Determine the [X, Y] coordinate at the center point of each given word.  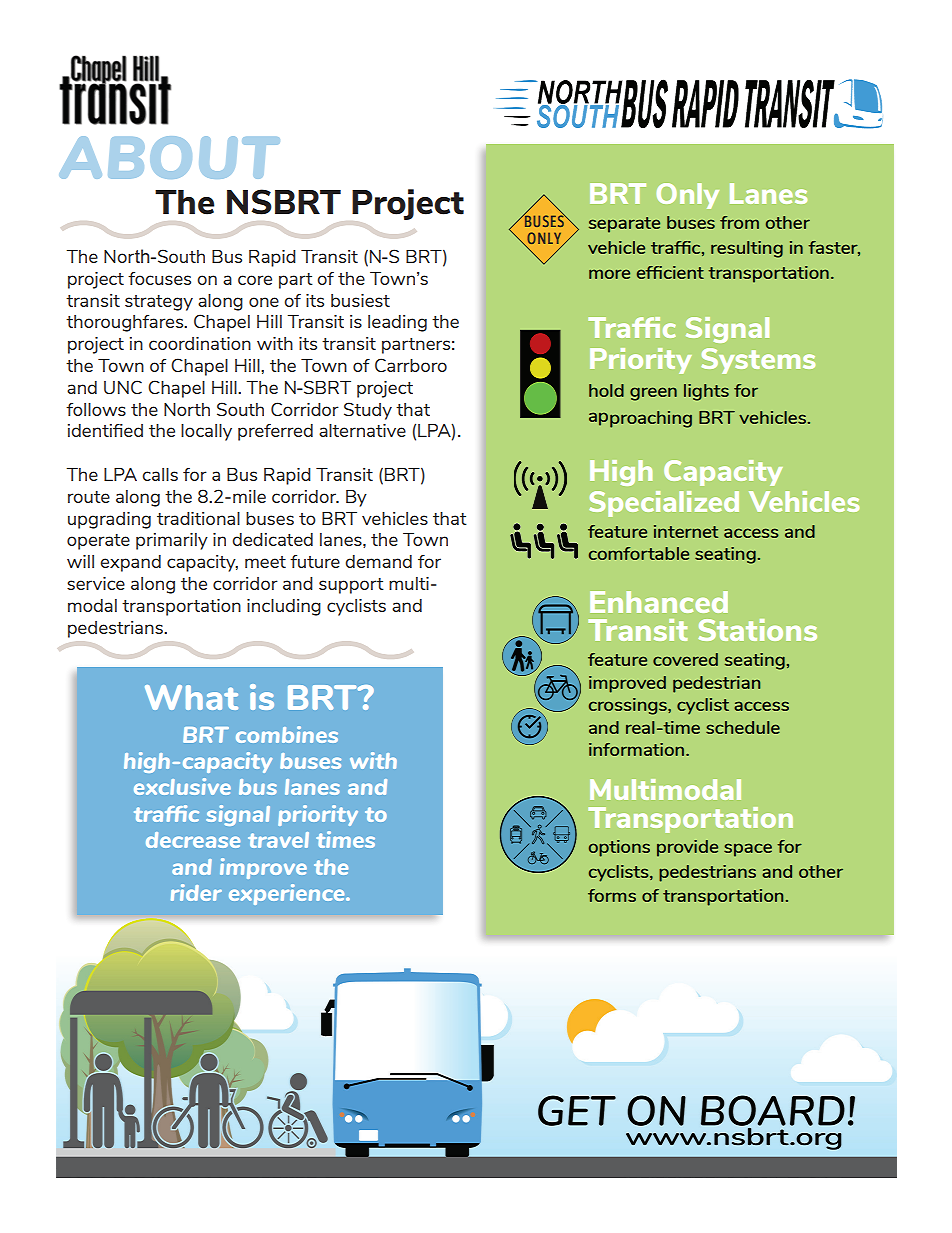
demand [378, 561]
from [739, 222]
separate [624, 225]
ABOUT [169, 157]
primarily [172, 541]
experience [288, 894]
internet [686, 531]
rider [196, 892]
